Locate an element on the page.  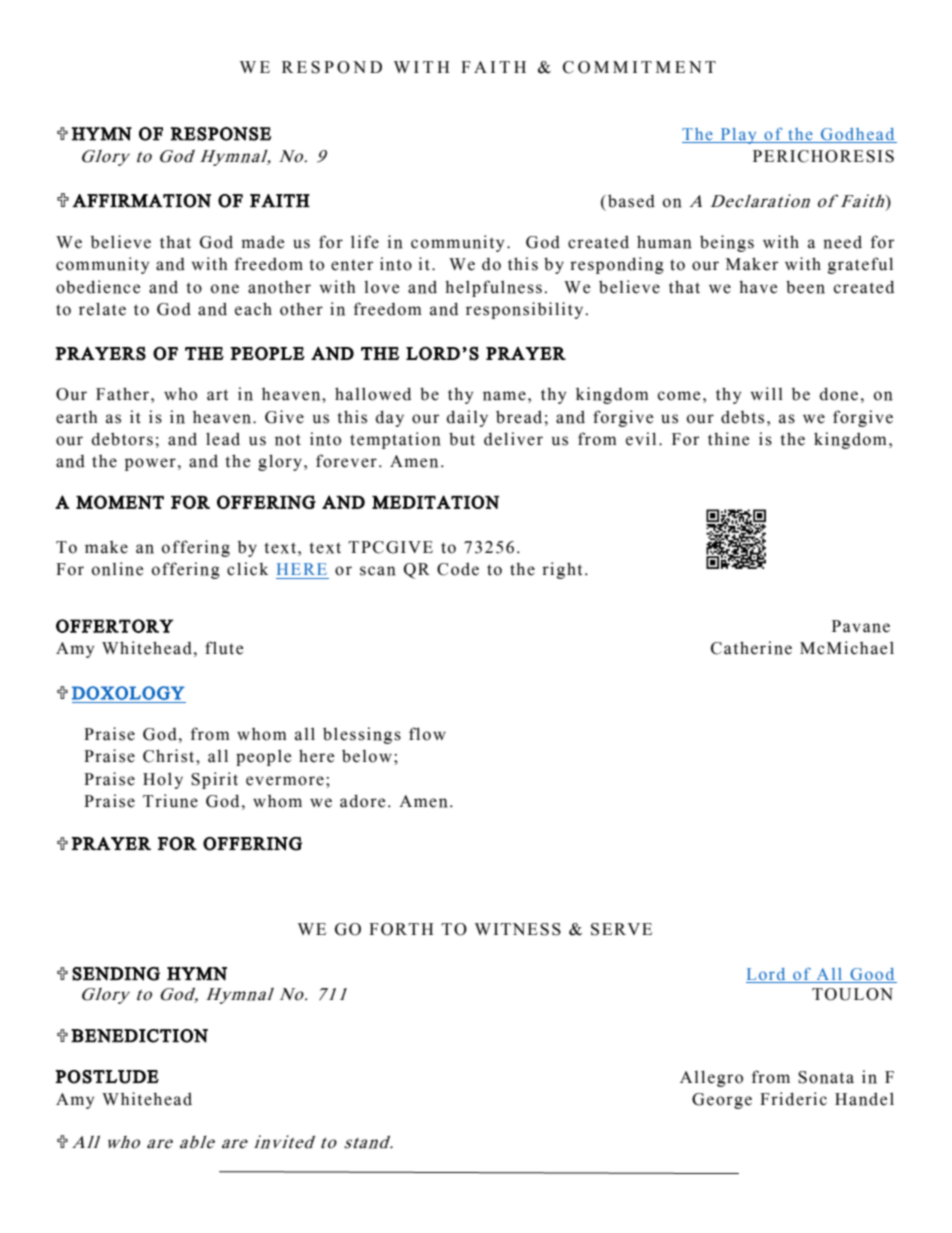
thine is located at coordinates (728, 439).
